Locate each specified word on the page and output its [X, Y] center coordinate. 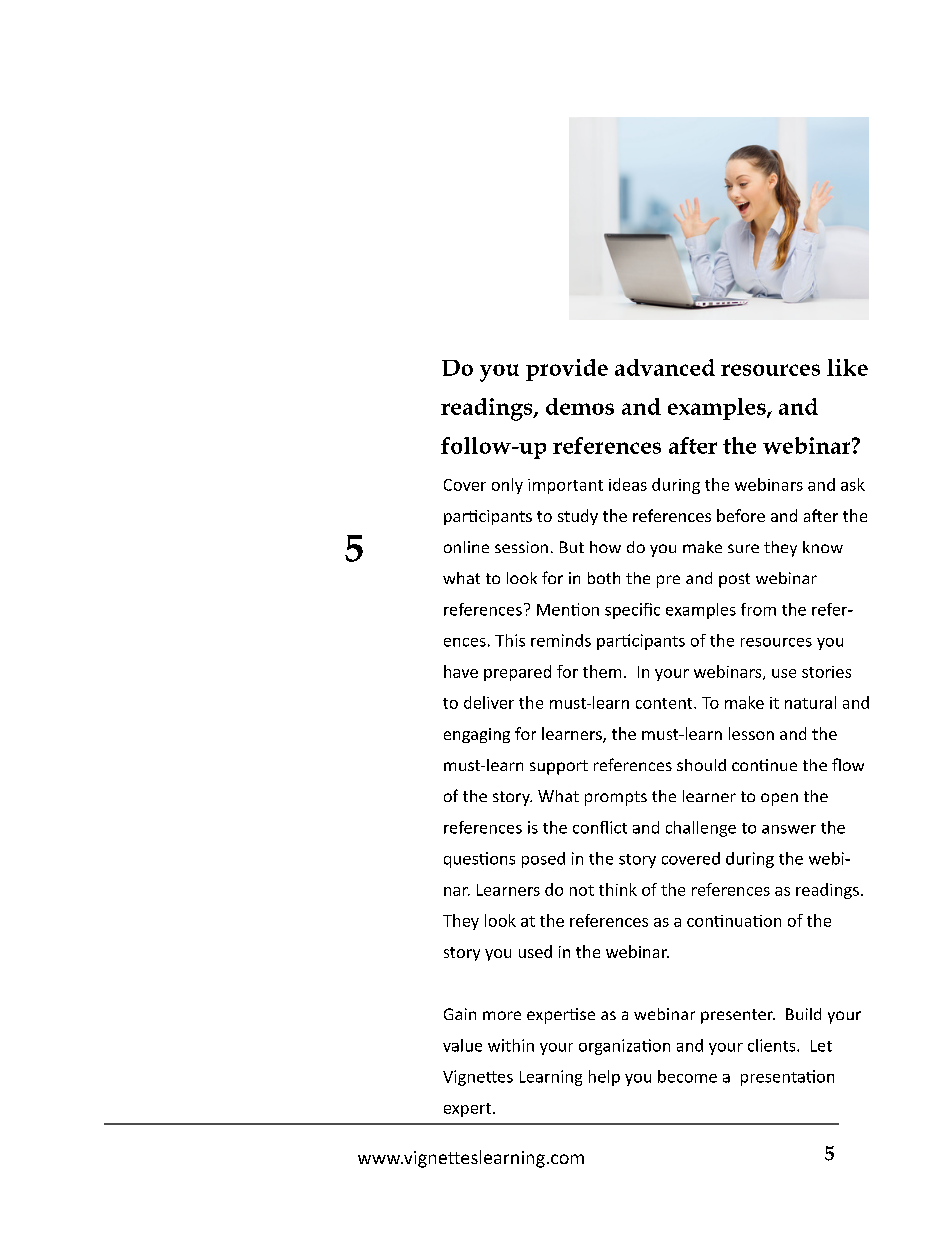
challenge [701, 829]
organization [624, 1047]
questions [479, 860]
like [847, 367]
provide [567, 370]
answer [789, 829]
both [604, 578]
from [758, 609]
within [511, 1045]
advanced [665, 367]
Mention [568, 609]
